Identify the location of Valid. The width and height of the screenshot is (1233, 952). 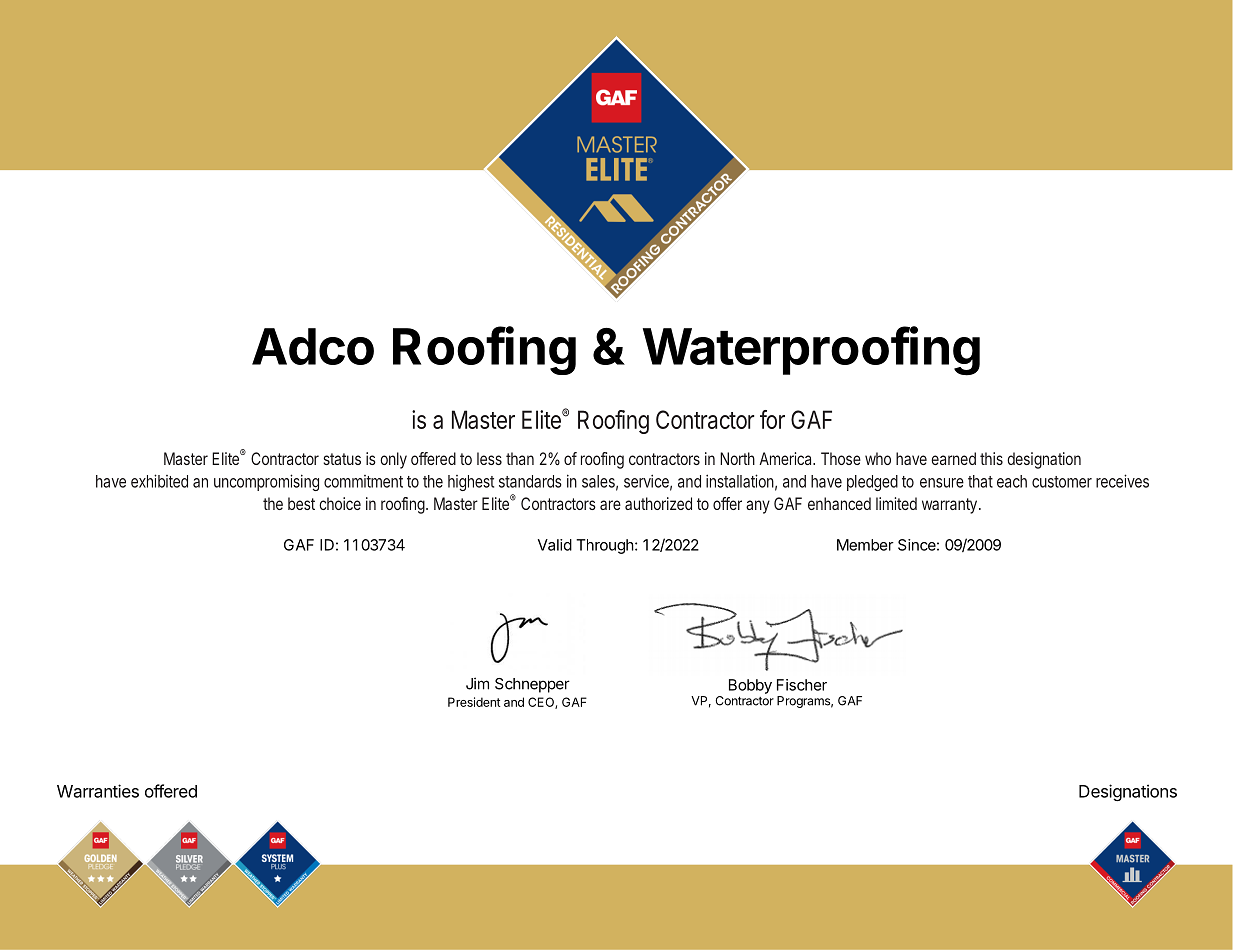
(555, 545).
